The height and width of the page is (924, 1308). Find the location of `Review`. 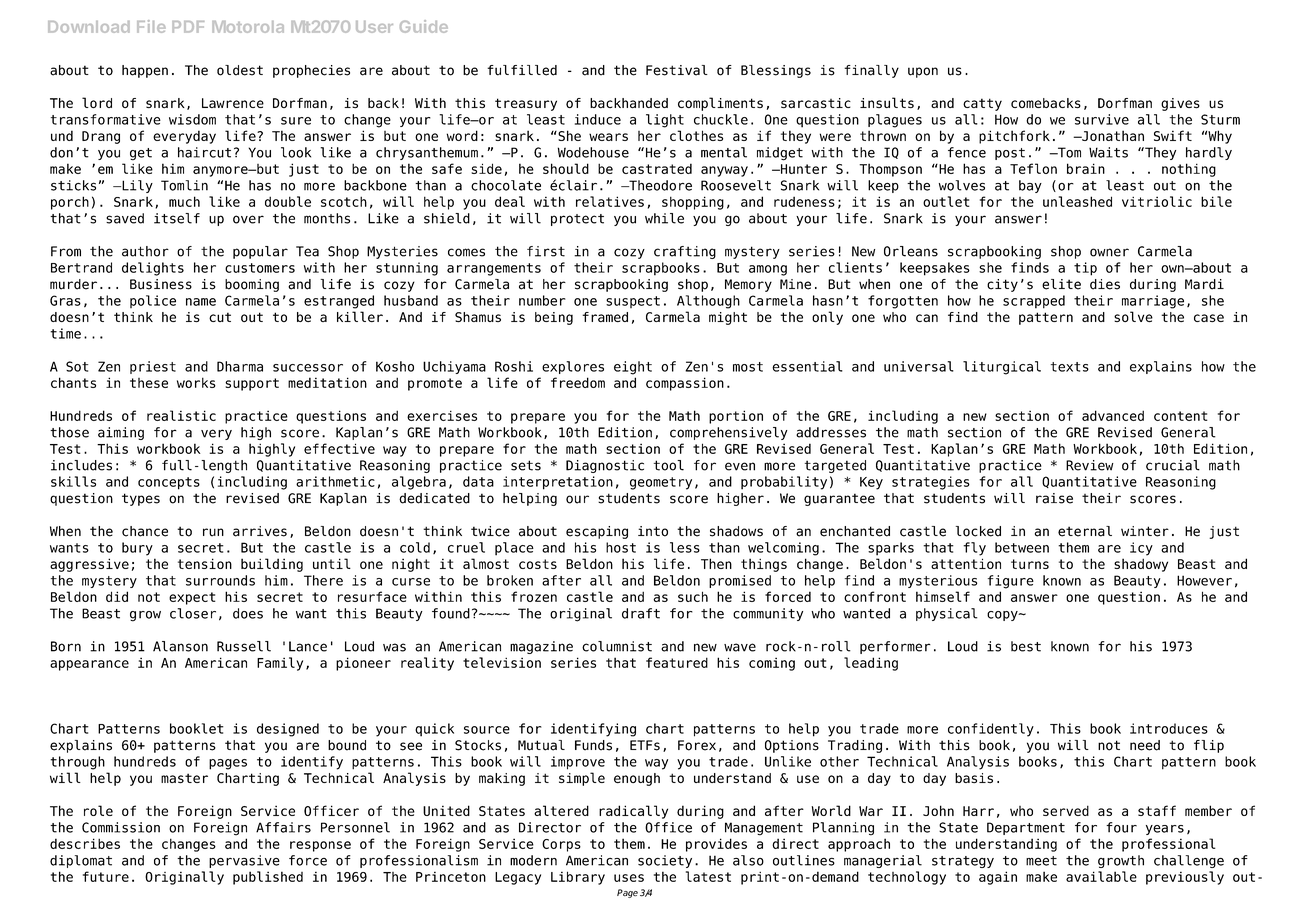

Review is located at coordinates (1090, 465).
